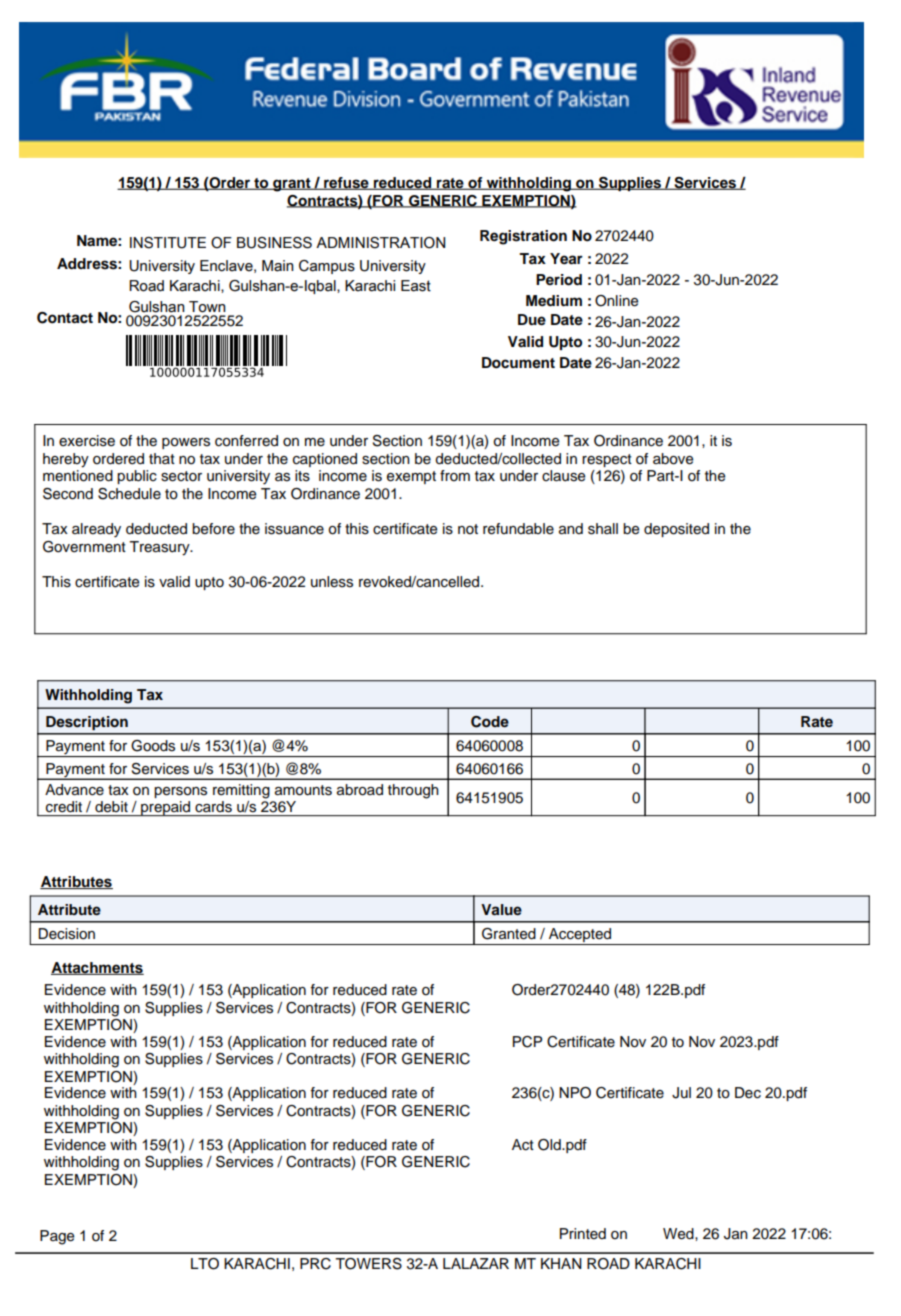 The width and height of the page is (901, 1316). What do you see at coordinates (380, 243) in the page?
I see `ADMINISTRATION` at bounding box center [380, 243].
